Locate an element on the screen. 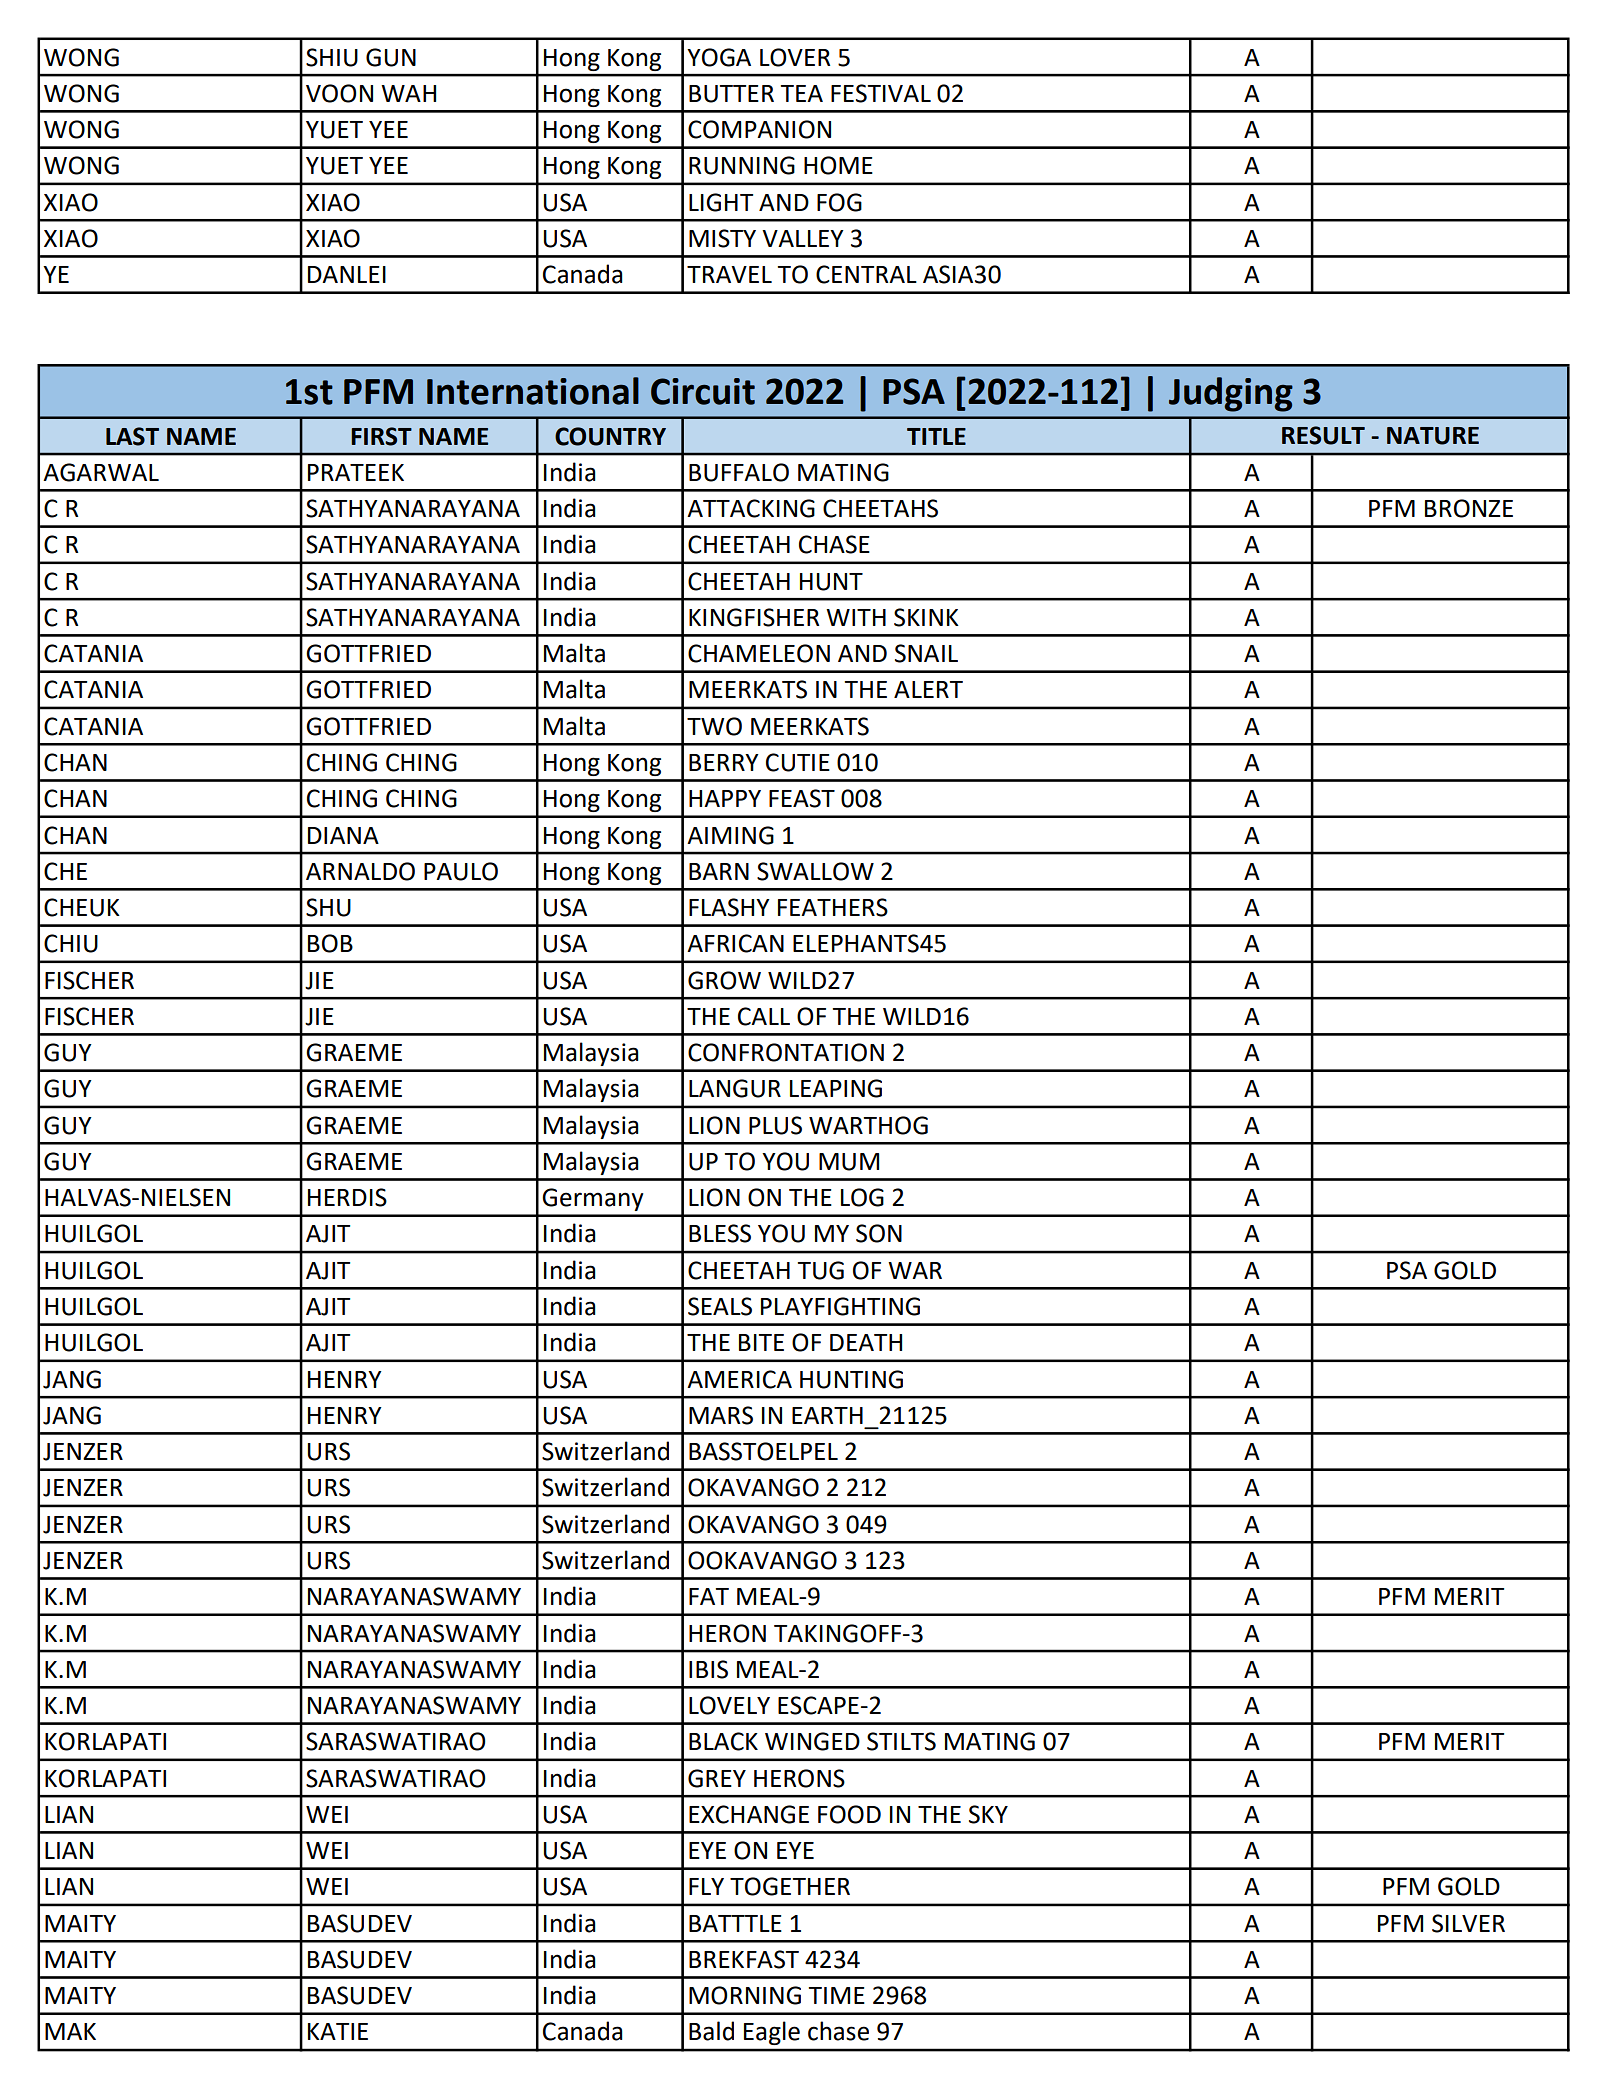 This screenshot has height=2100, width=1623. WARTHOG is located at coordinates (868, 1125).
